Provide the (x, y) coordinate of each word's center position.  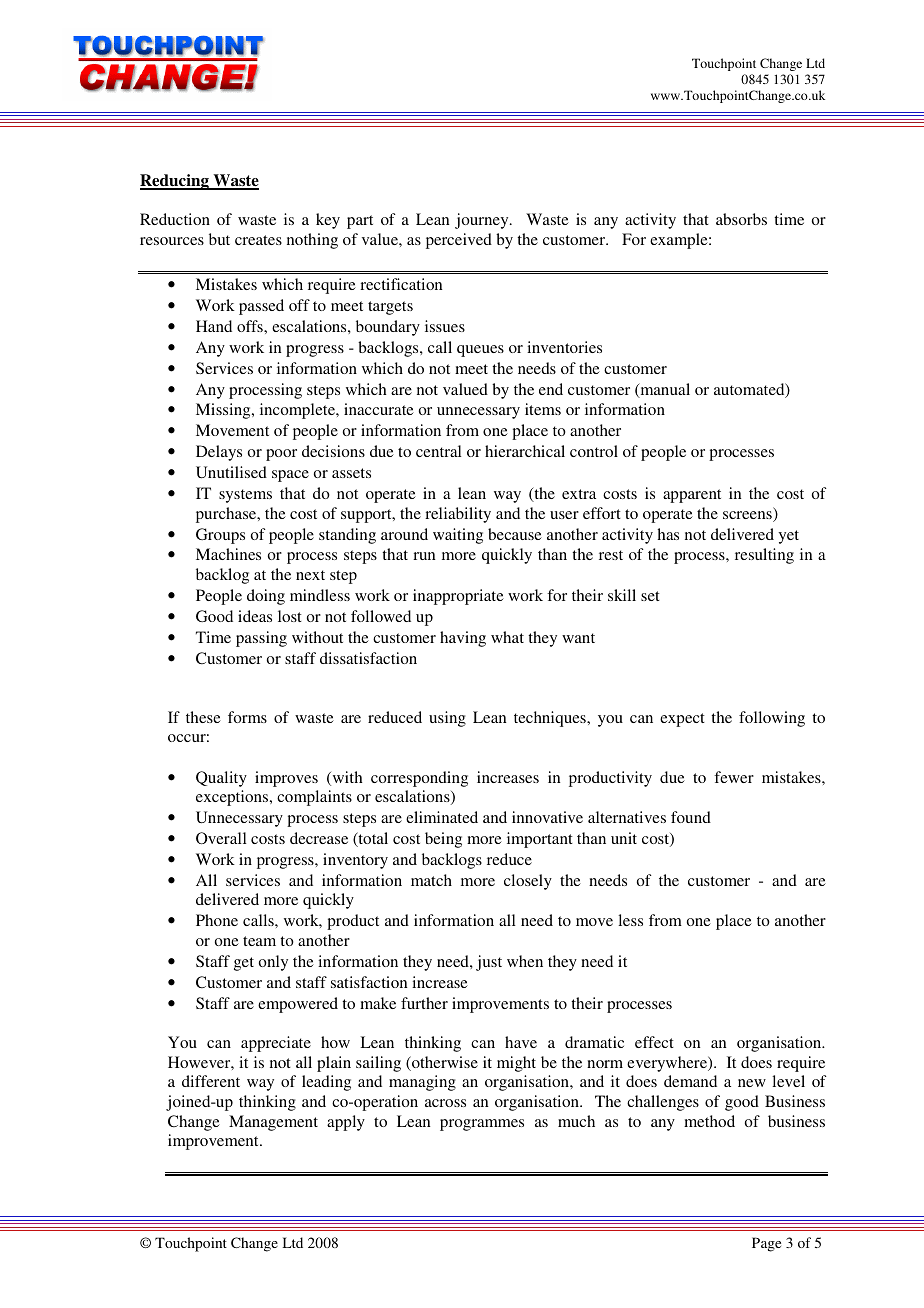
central (439, 451)
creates (258, 240)
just (489, 963)
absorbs (741, 219)
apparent (692, 496)
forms (247, 717)
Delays (219, 453)
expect (682, 720)
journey (483, 221)
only (273, 963)
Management (273, 1123)
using (447, 719)
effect (654, 1042)
